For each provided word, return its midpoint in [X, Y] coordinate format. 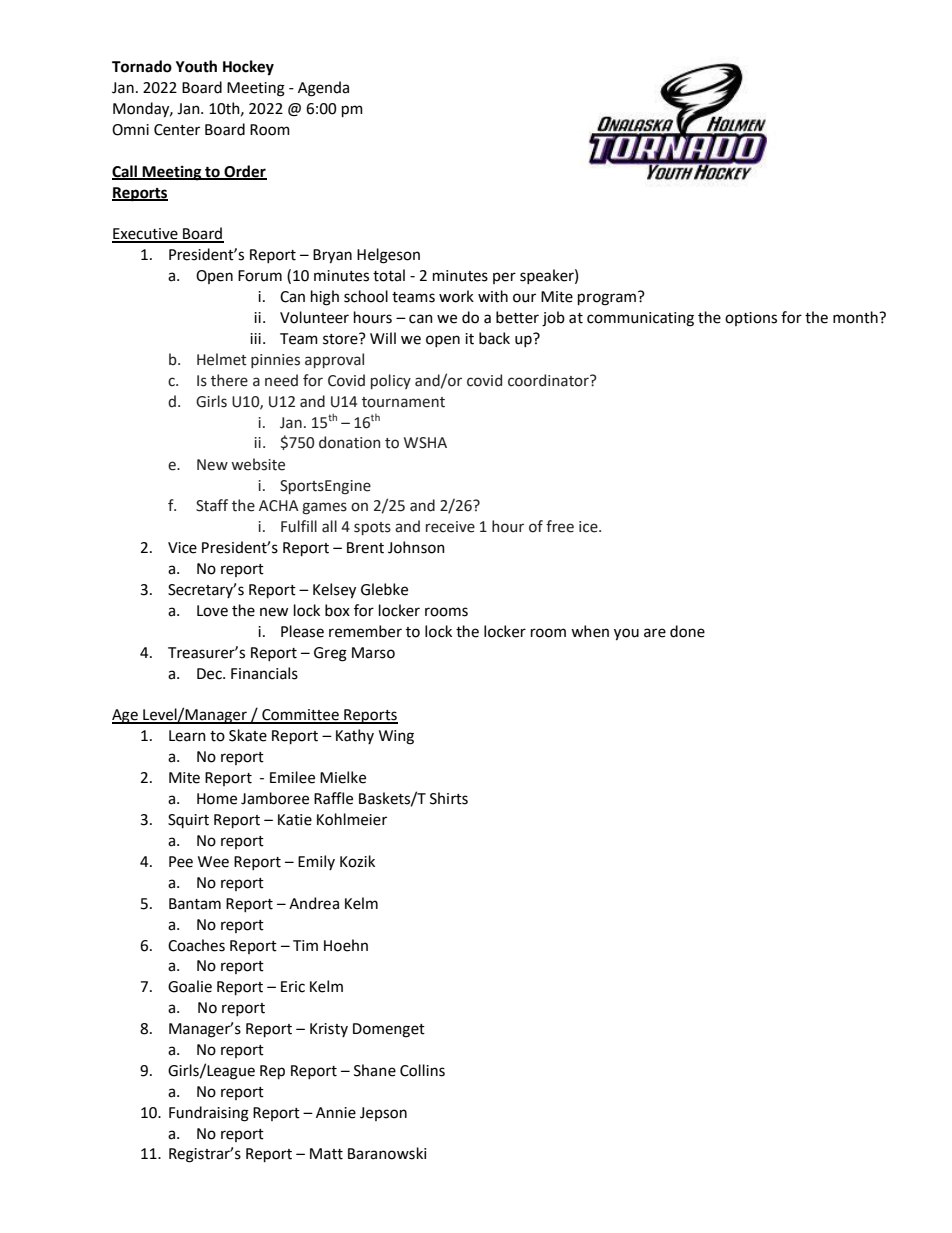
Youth [196, 66]
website [258, 464]
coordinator [549, 380]
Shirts [449, 798]
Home [217, 799]
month [856, 317]
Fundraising [209, 1114]
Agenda [323, 89]
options [751, 319]
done [687, 631]
